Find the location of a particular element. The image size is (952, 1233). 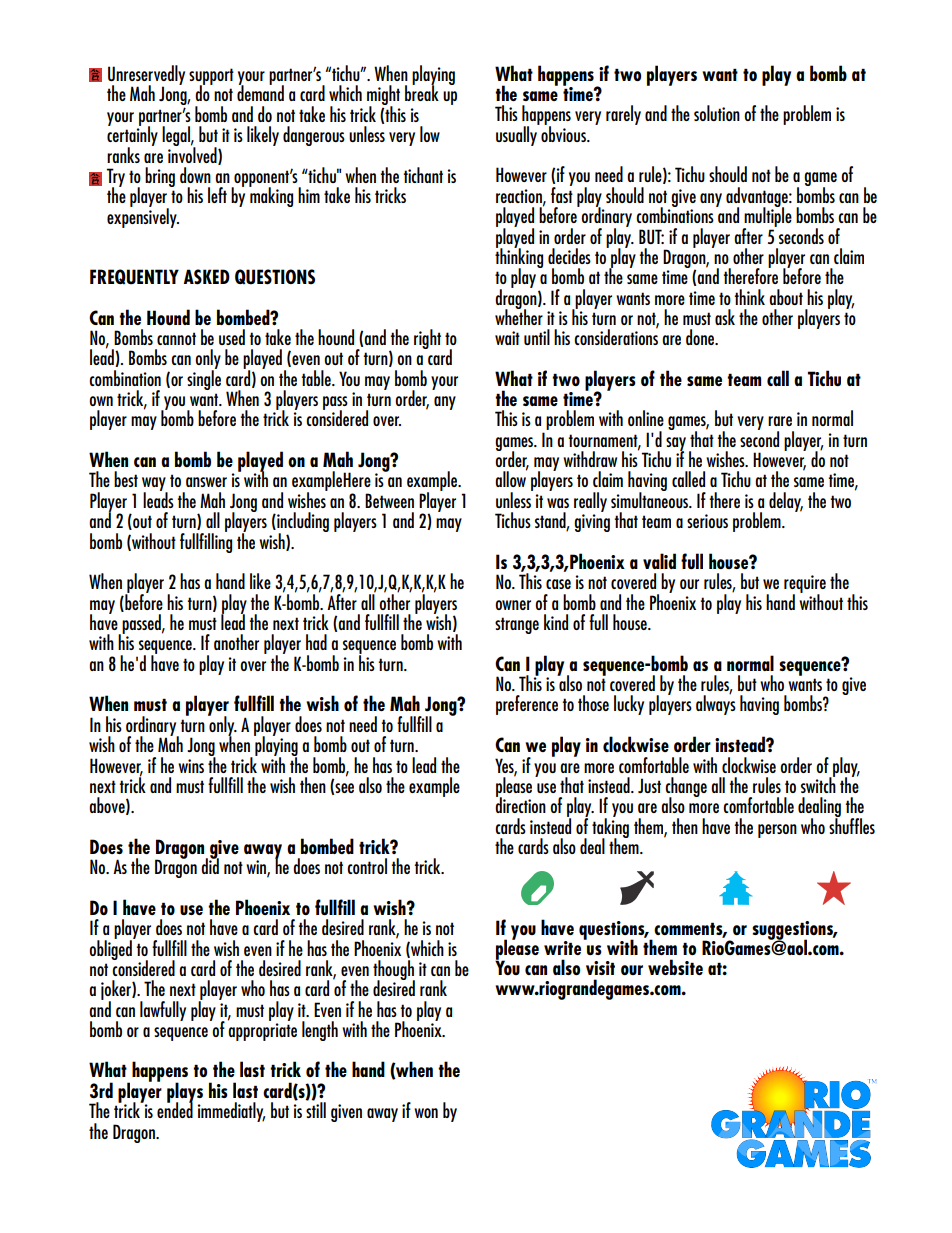

allow is located at coordinates (511, 478).
